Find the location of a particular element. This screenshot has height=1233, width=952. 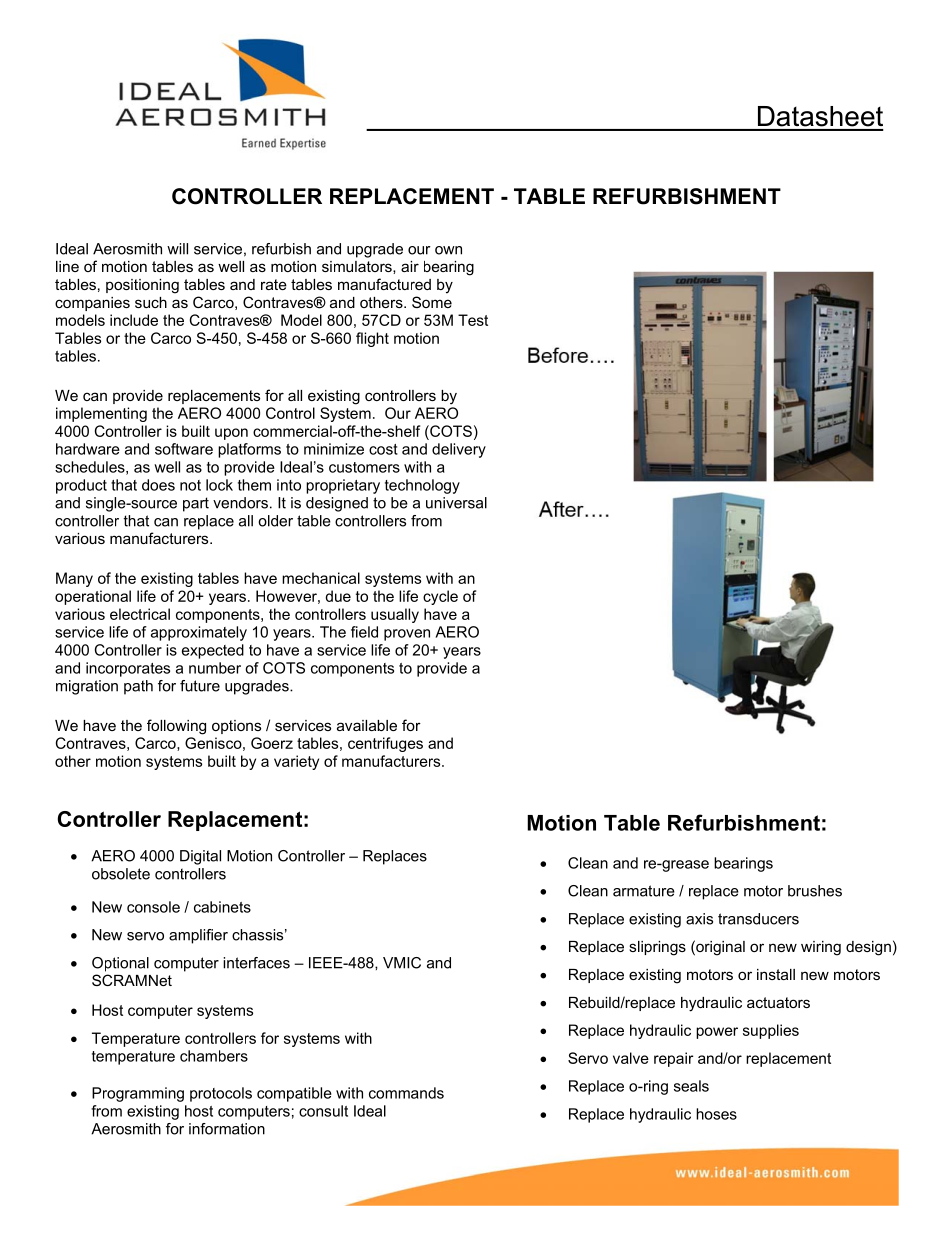

does is located at coordinates (158, 485).
